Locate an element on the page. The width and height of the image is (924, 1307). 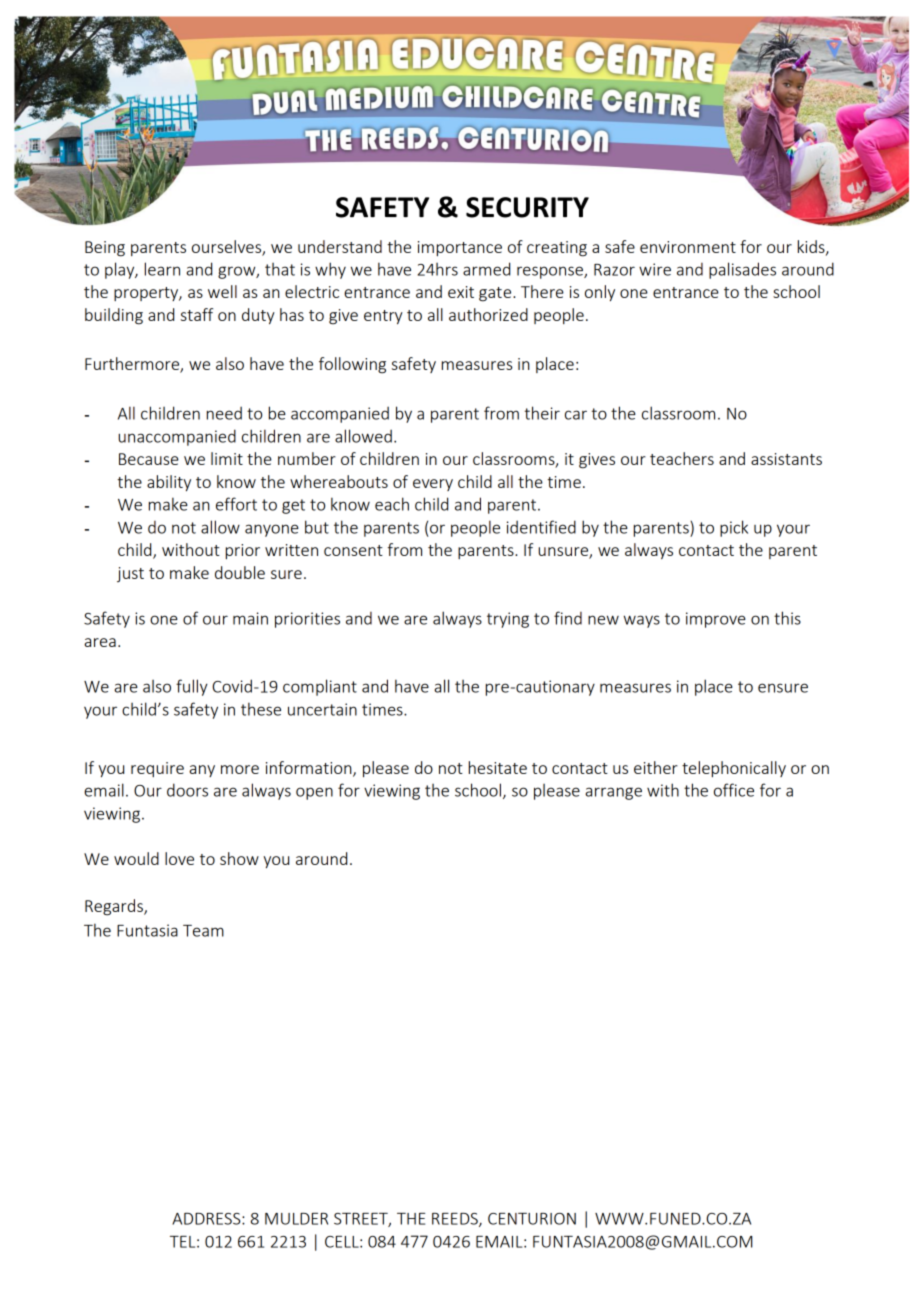
REEDS is located at coordinates (456, 1220).
